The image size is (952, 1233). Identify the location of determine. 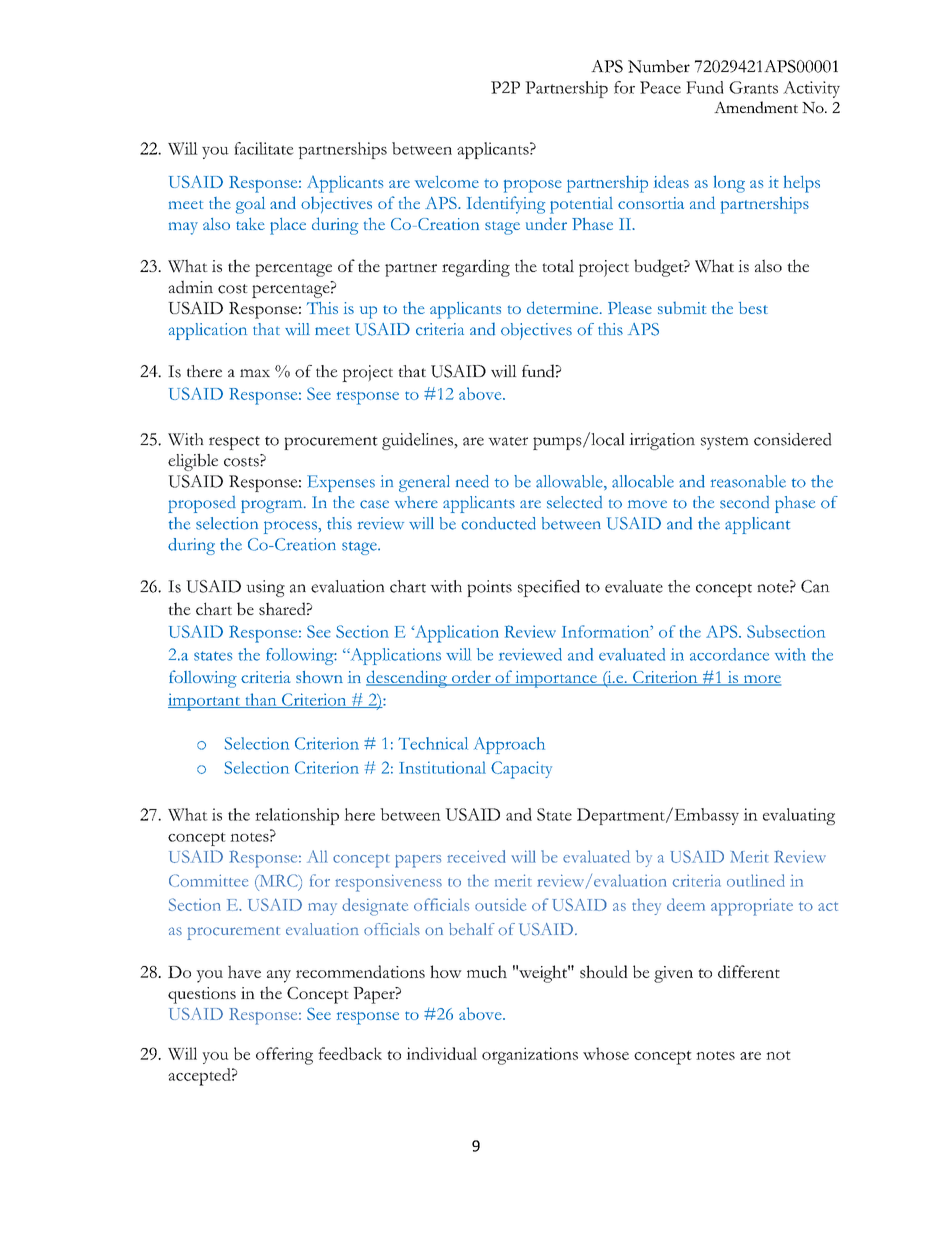
(564, 307).
